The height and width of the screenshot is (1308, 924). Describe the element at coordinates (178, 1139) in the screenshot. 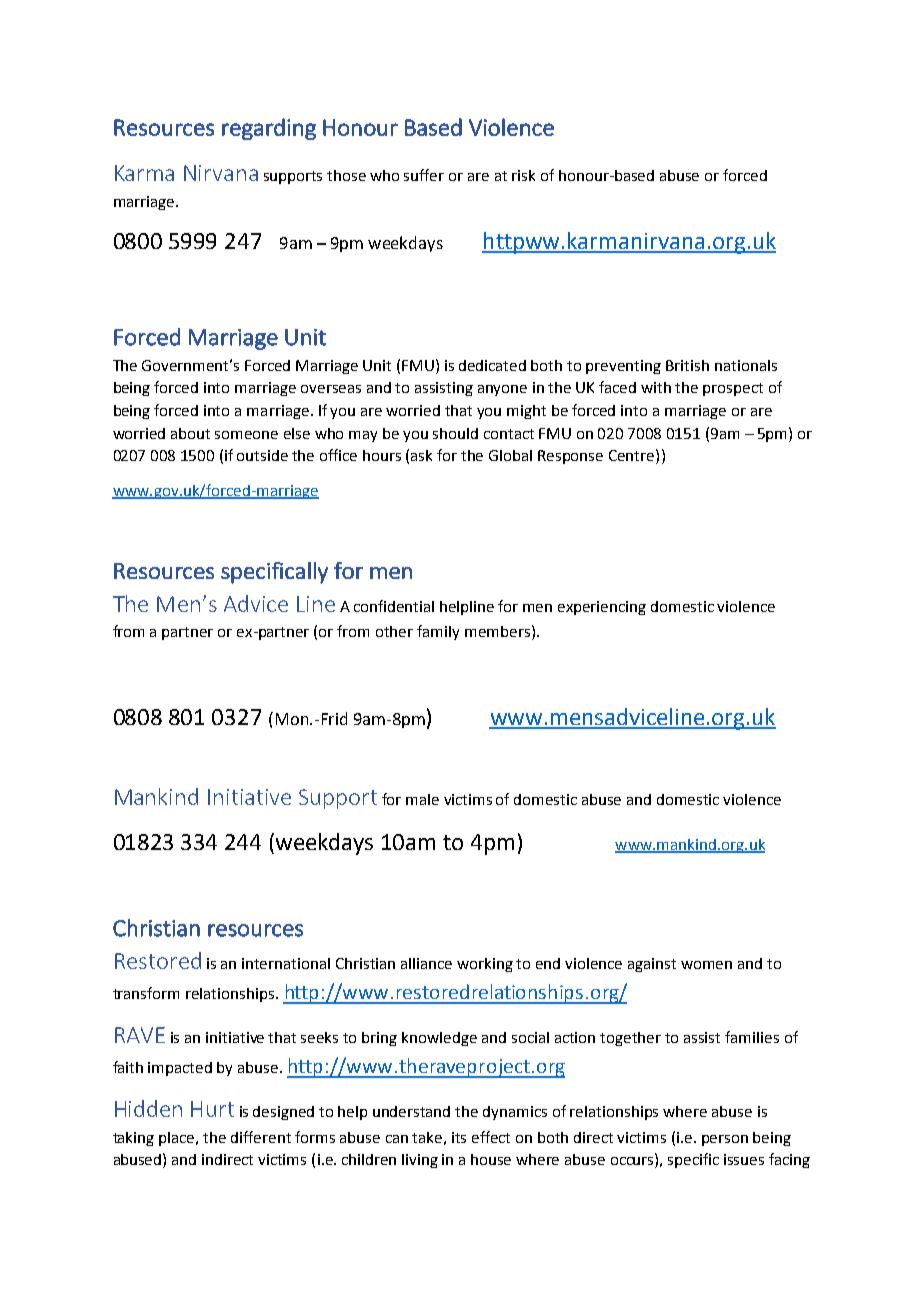

I see `place` at that location.
